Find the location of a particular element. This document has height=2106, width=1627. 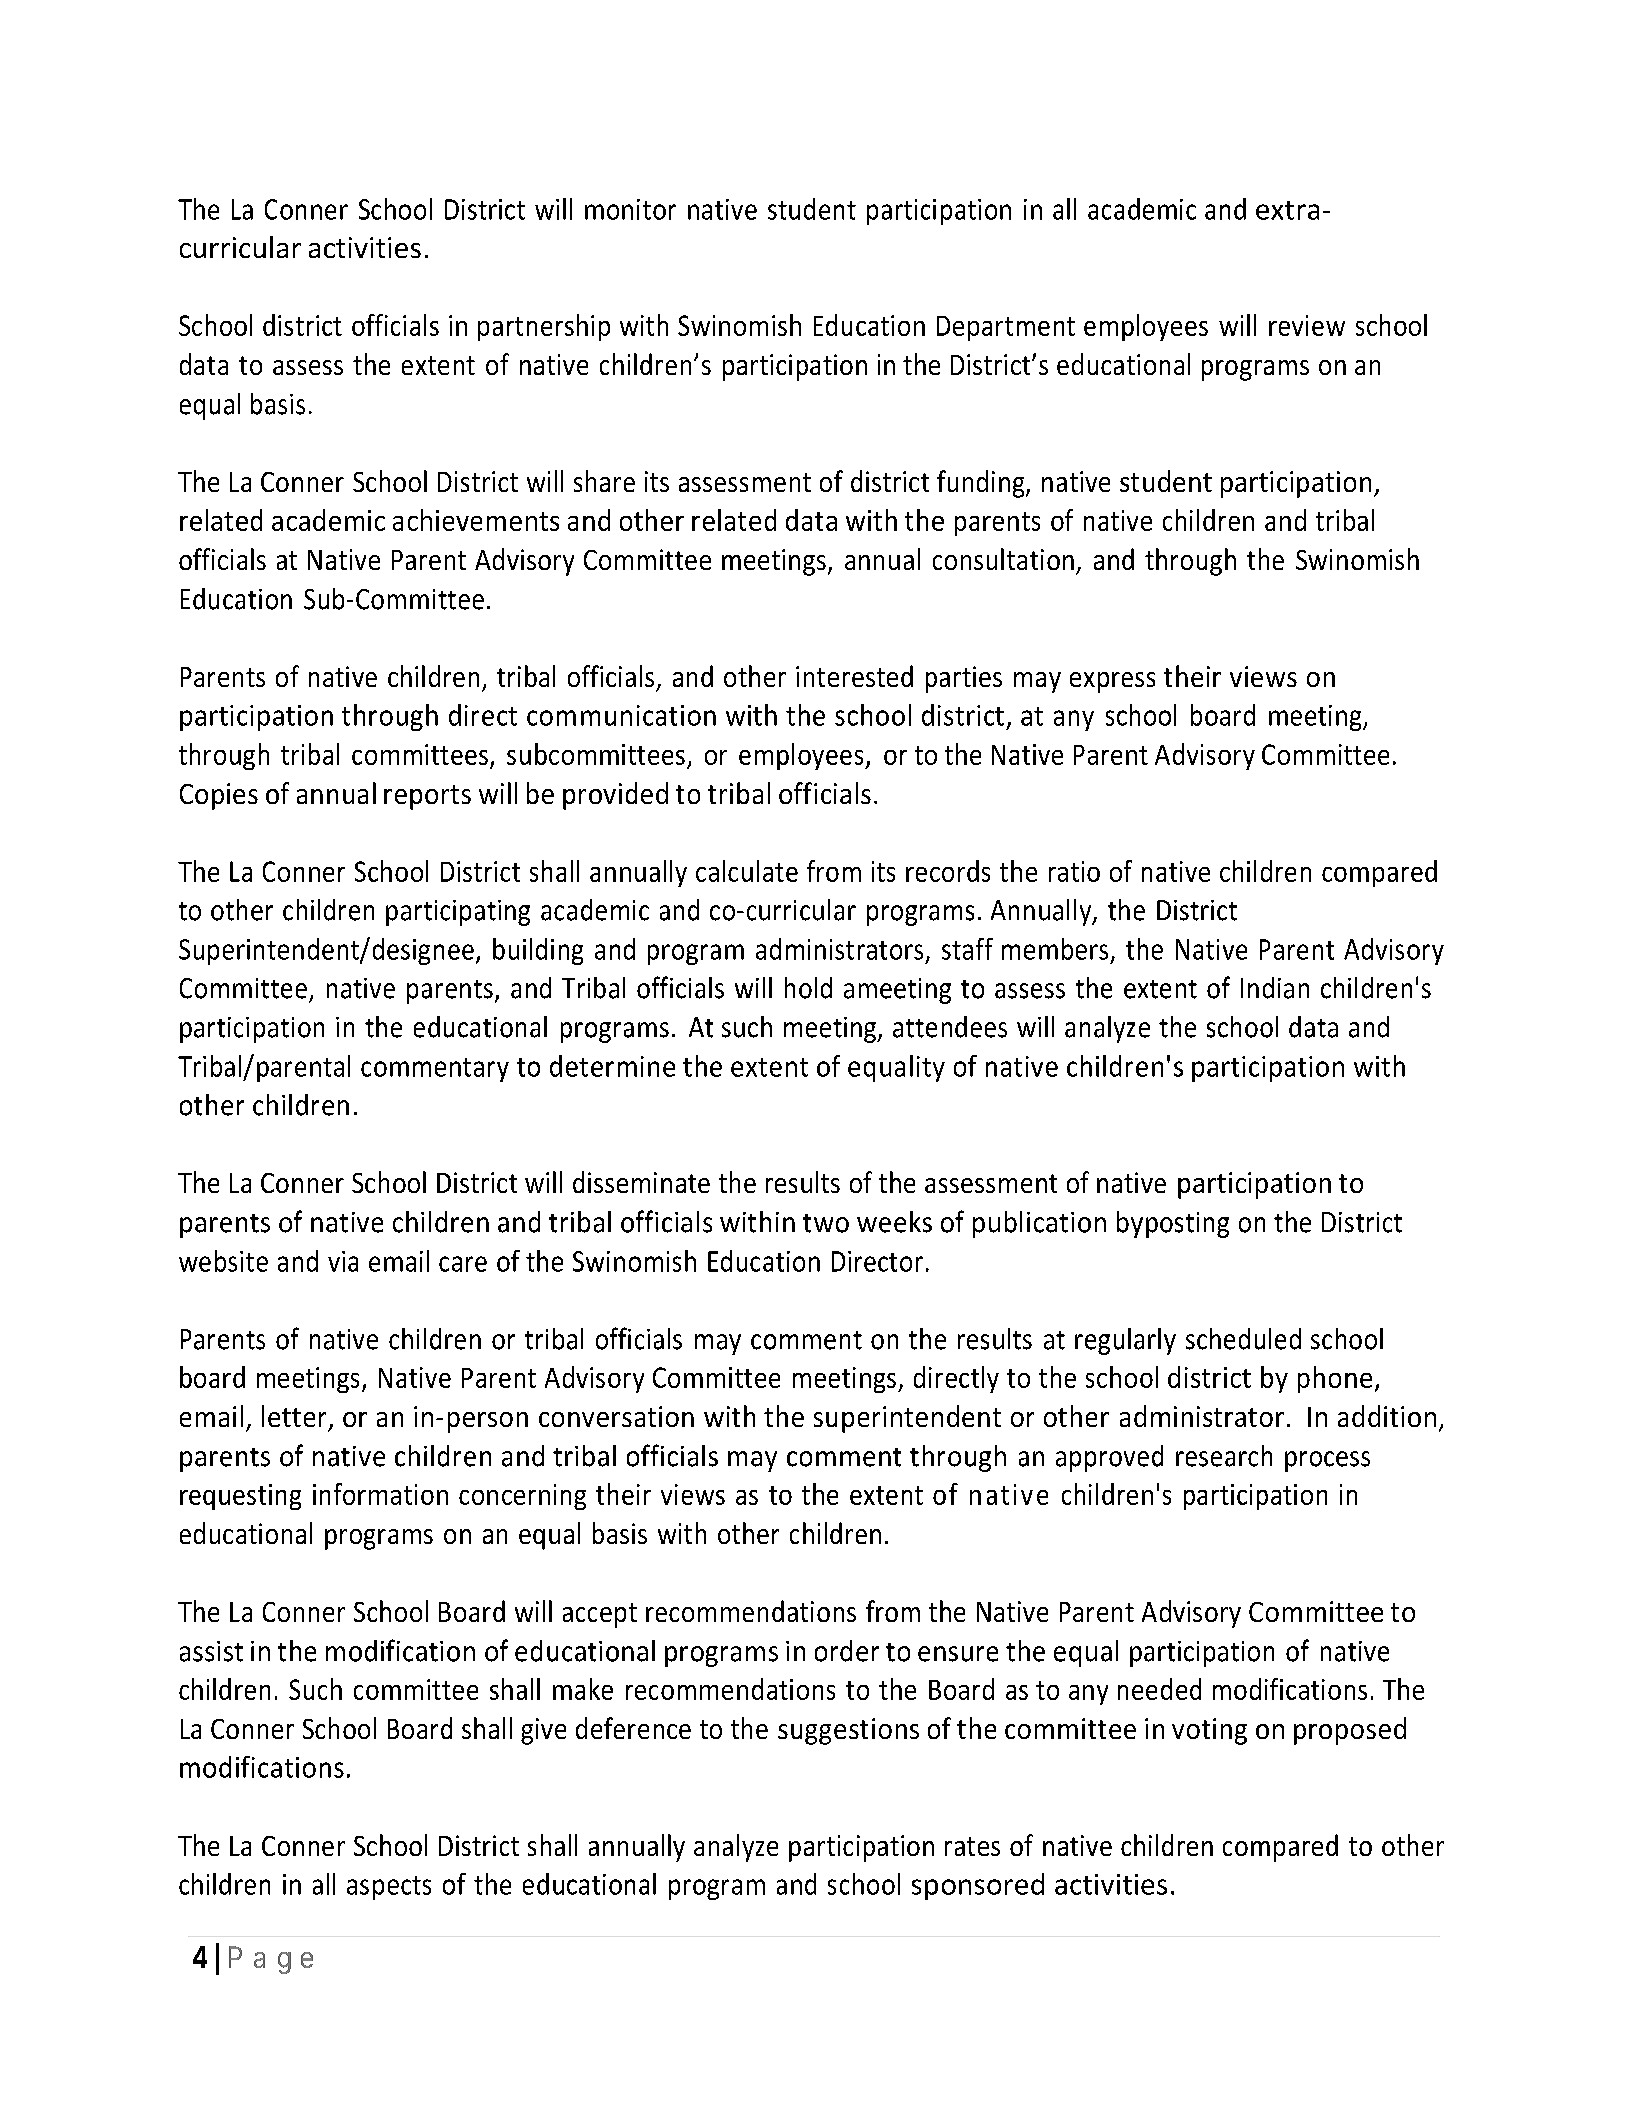

Copies is located at coordinates (219, 796).
